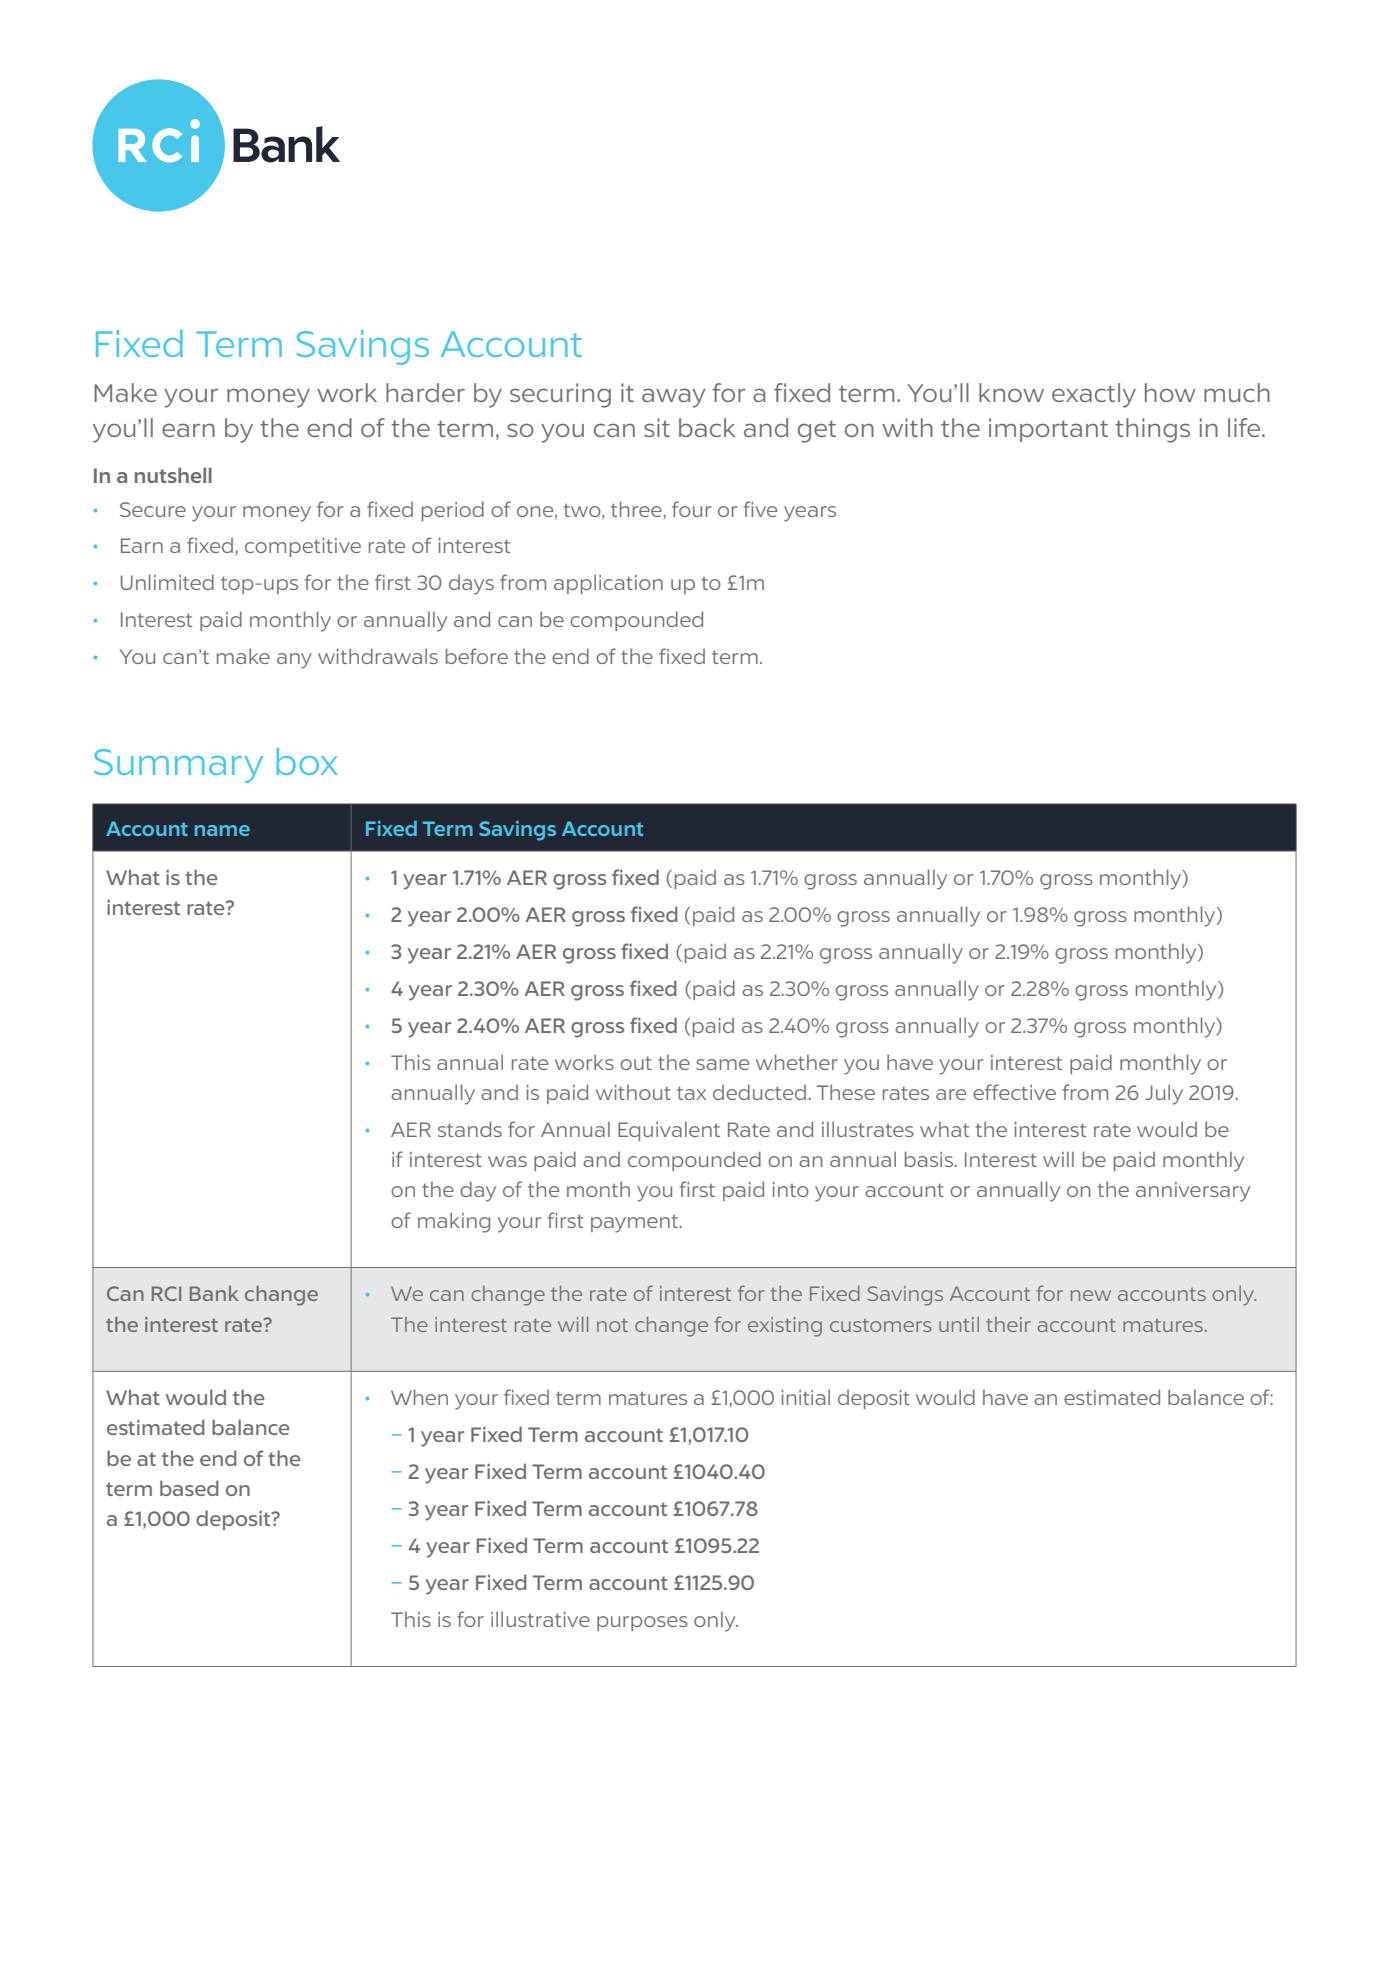  I want to click on Equivalent, so click(669, 1131).
